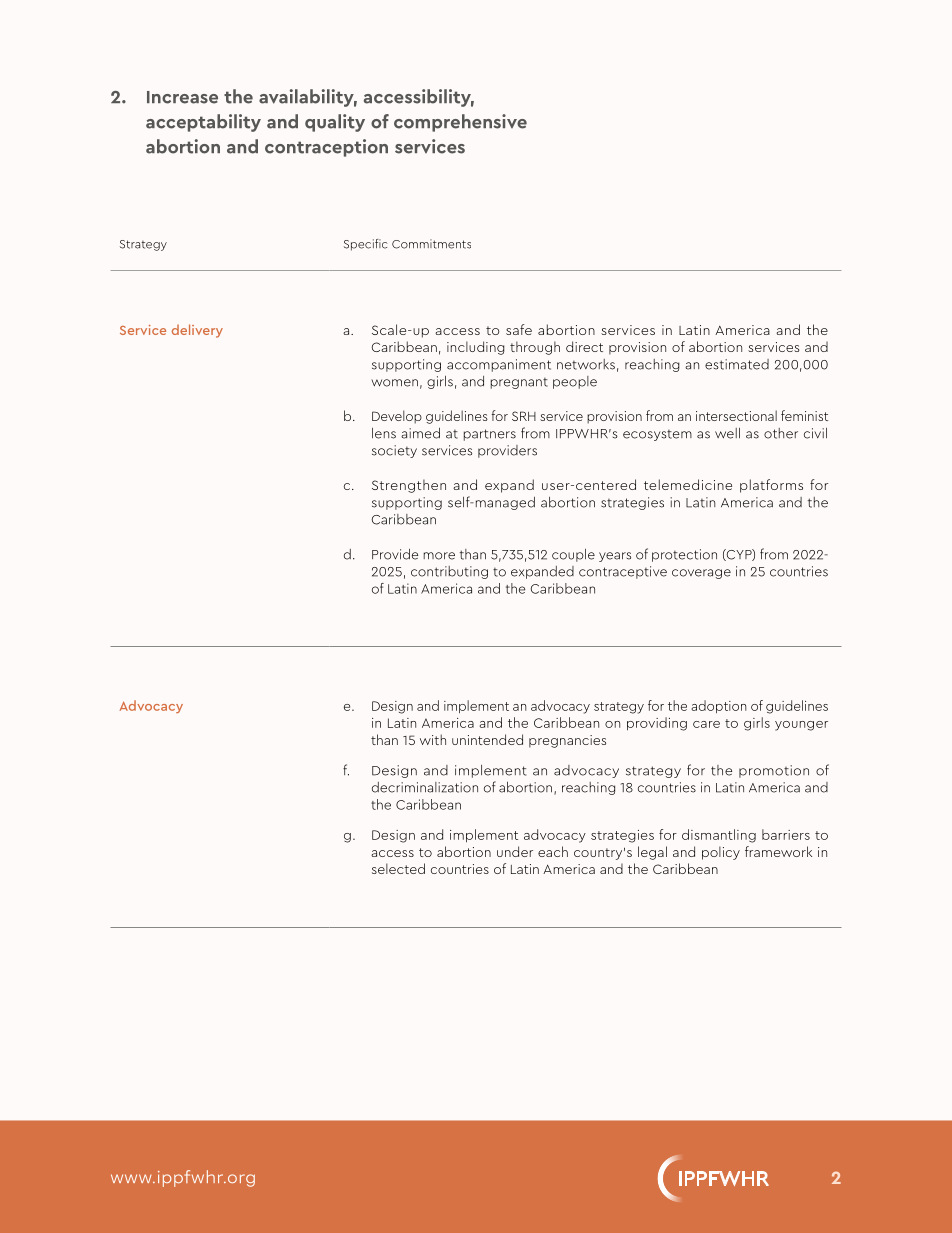  I want to click on estimated, so click(737, 364).
